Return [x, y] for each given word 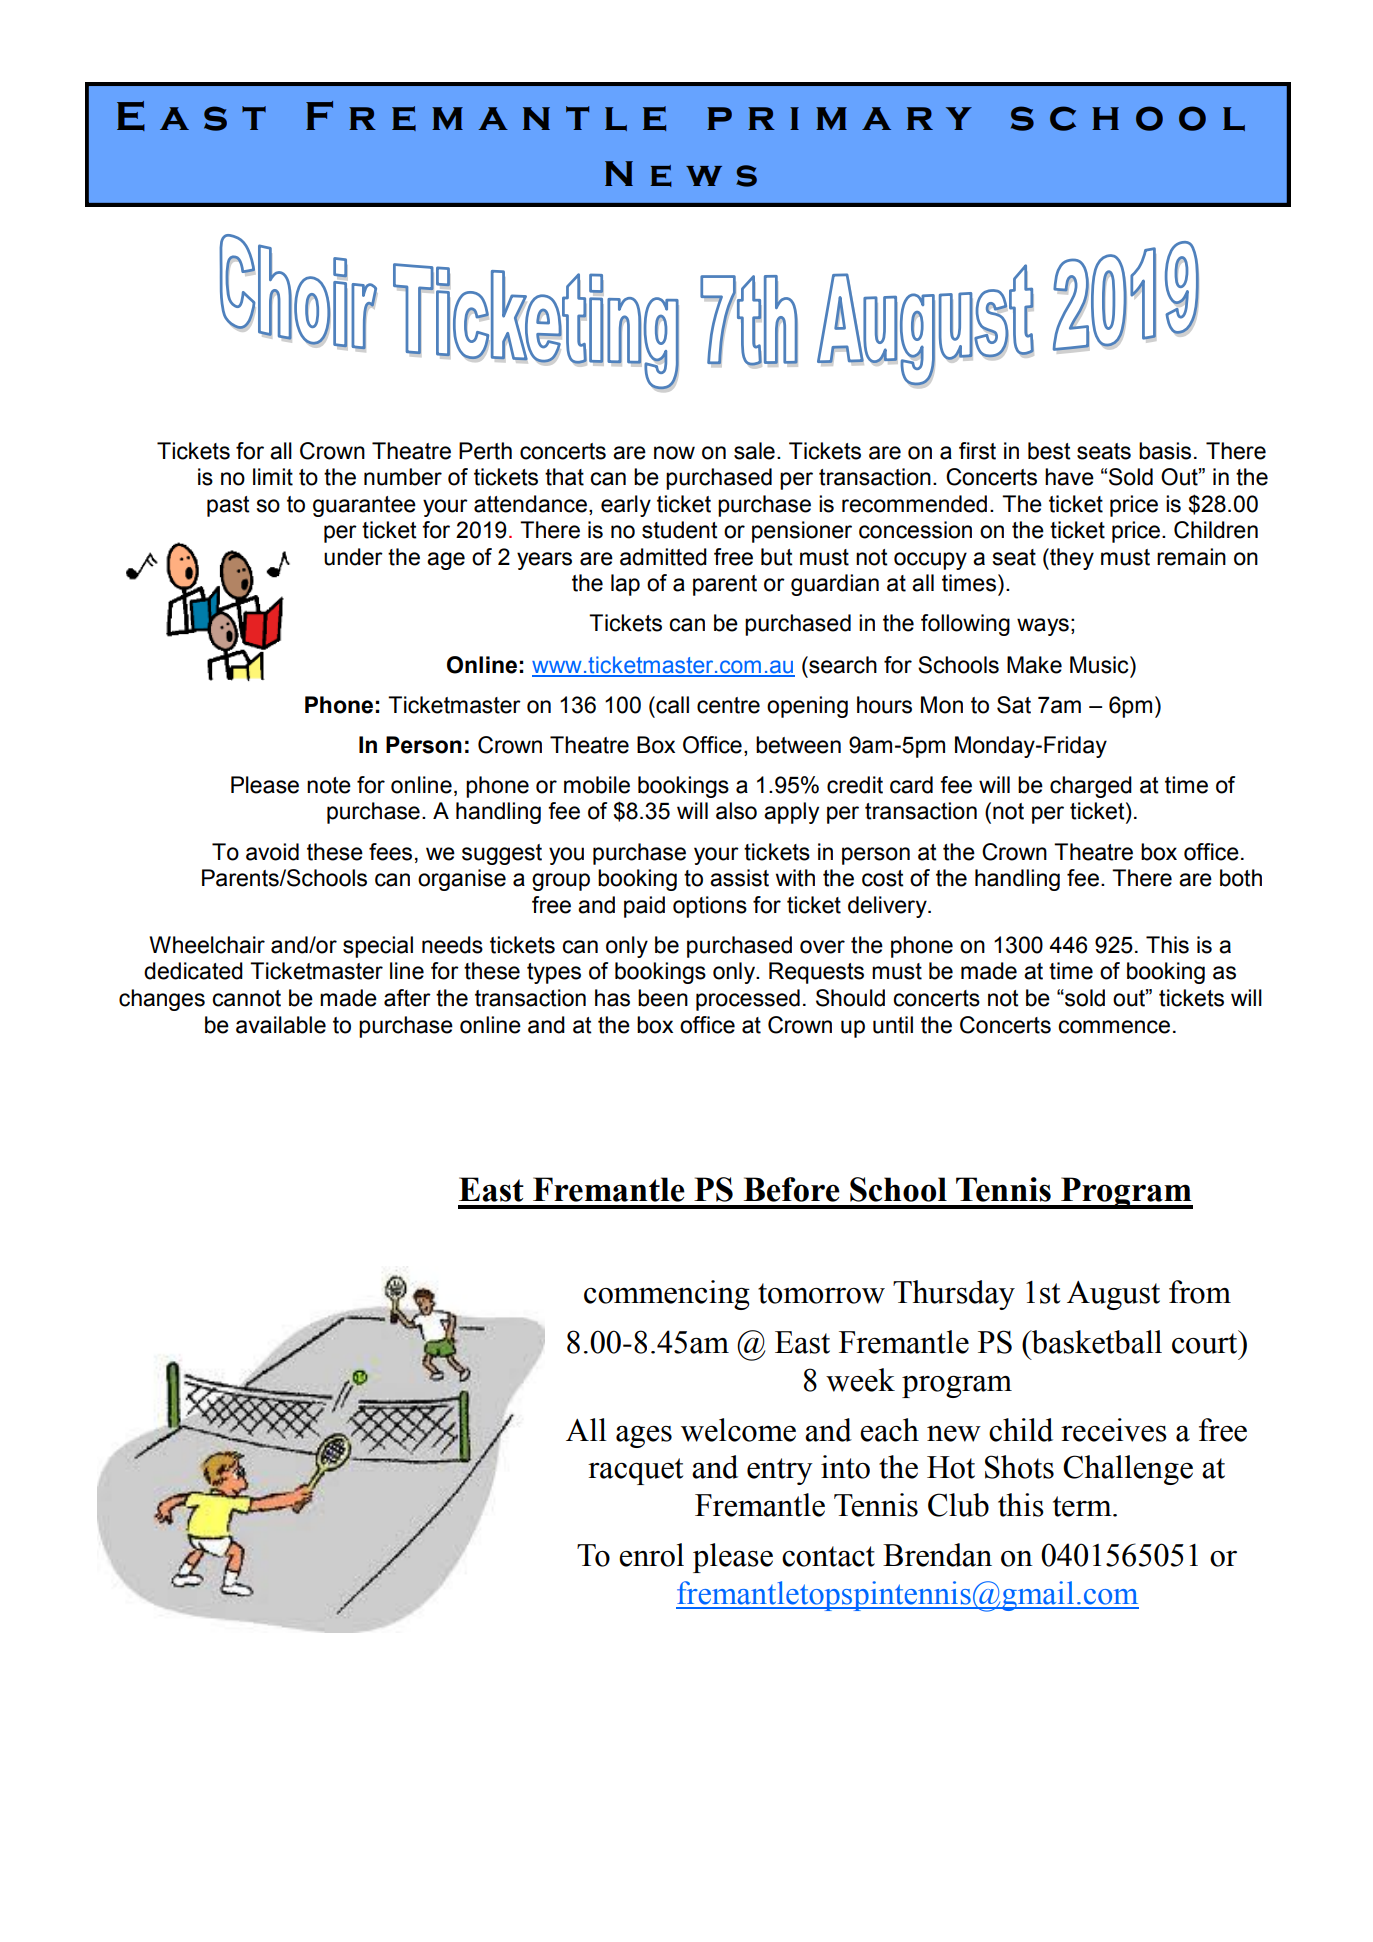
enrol [651, 1555]
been [663, 998]
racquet [635, 1471]
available [281, 1025]
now [674, 453]
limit [273, 477]
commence [1114, 1027]
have [1069, 477]
